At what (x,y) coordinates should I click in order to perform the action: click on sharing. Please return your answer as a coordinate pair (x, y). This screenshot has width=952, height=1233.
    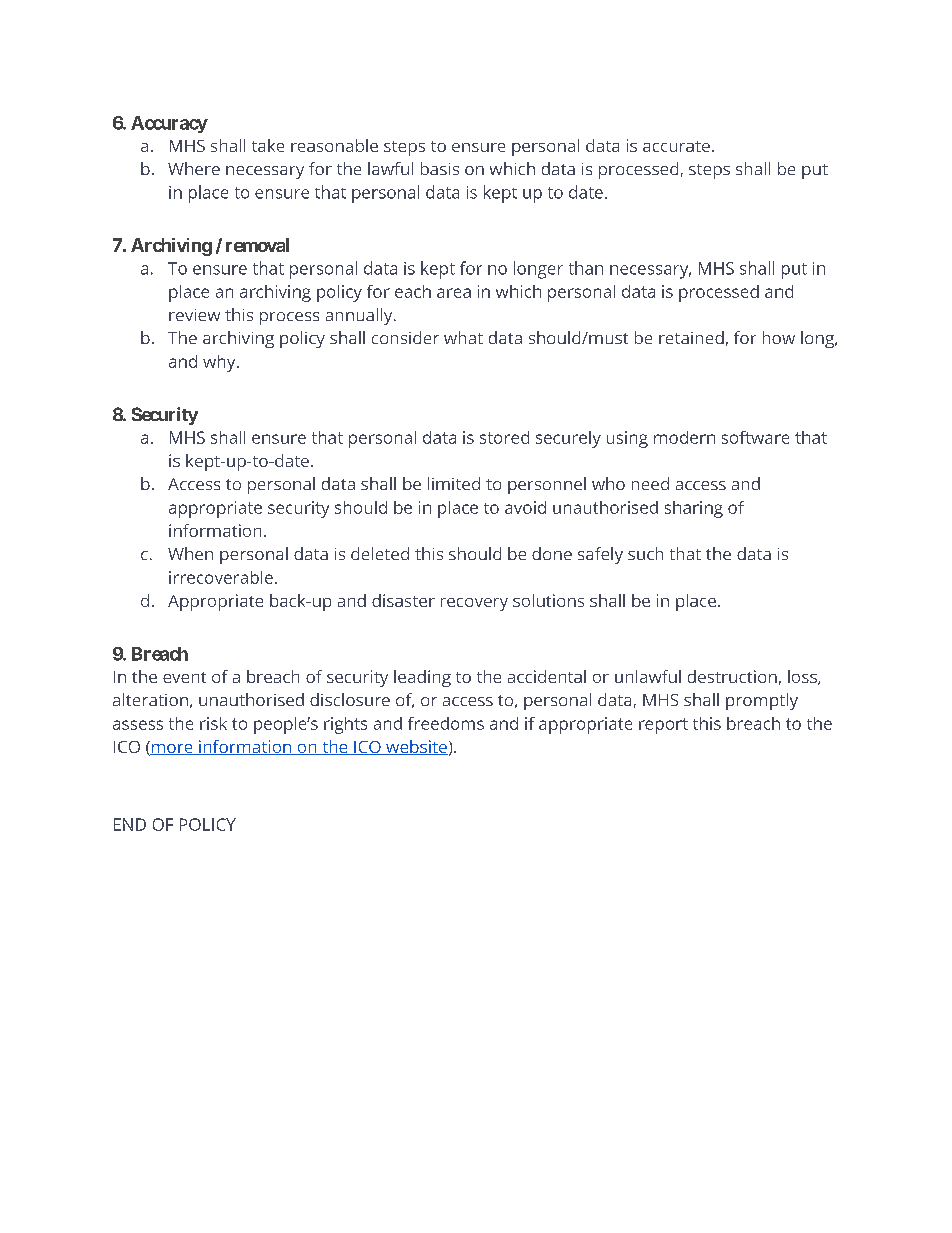
    Looking at the image, I should click on (694, 509).
